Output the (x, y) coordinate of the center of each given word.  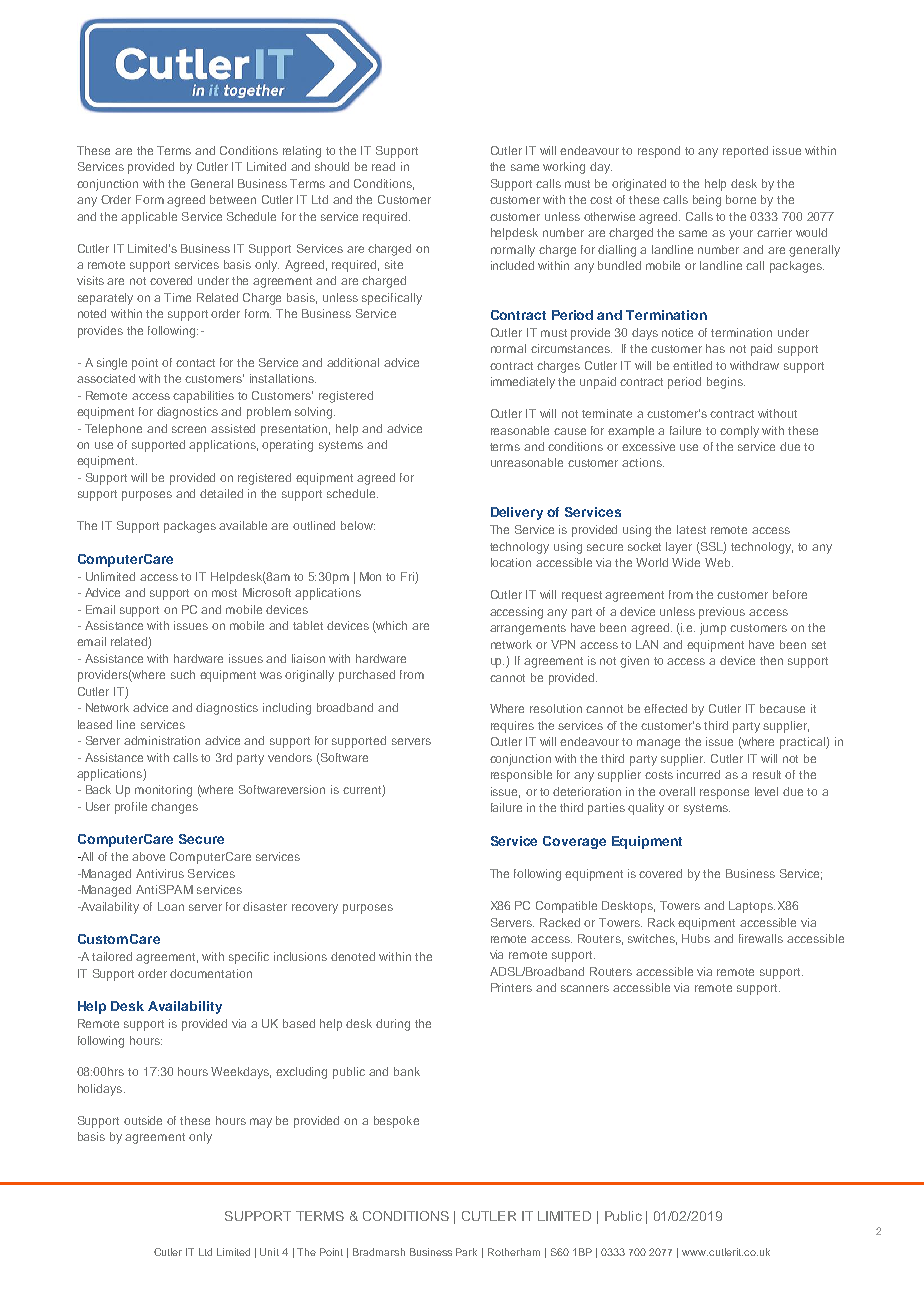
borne (741, 199)
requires (512, 727)
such (183, 674)
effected (665, 708)
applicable (149, 218)
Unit (269, 1252)
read (383, 166)
